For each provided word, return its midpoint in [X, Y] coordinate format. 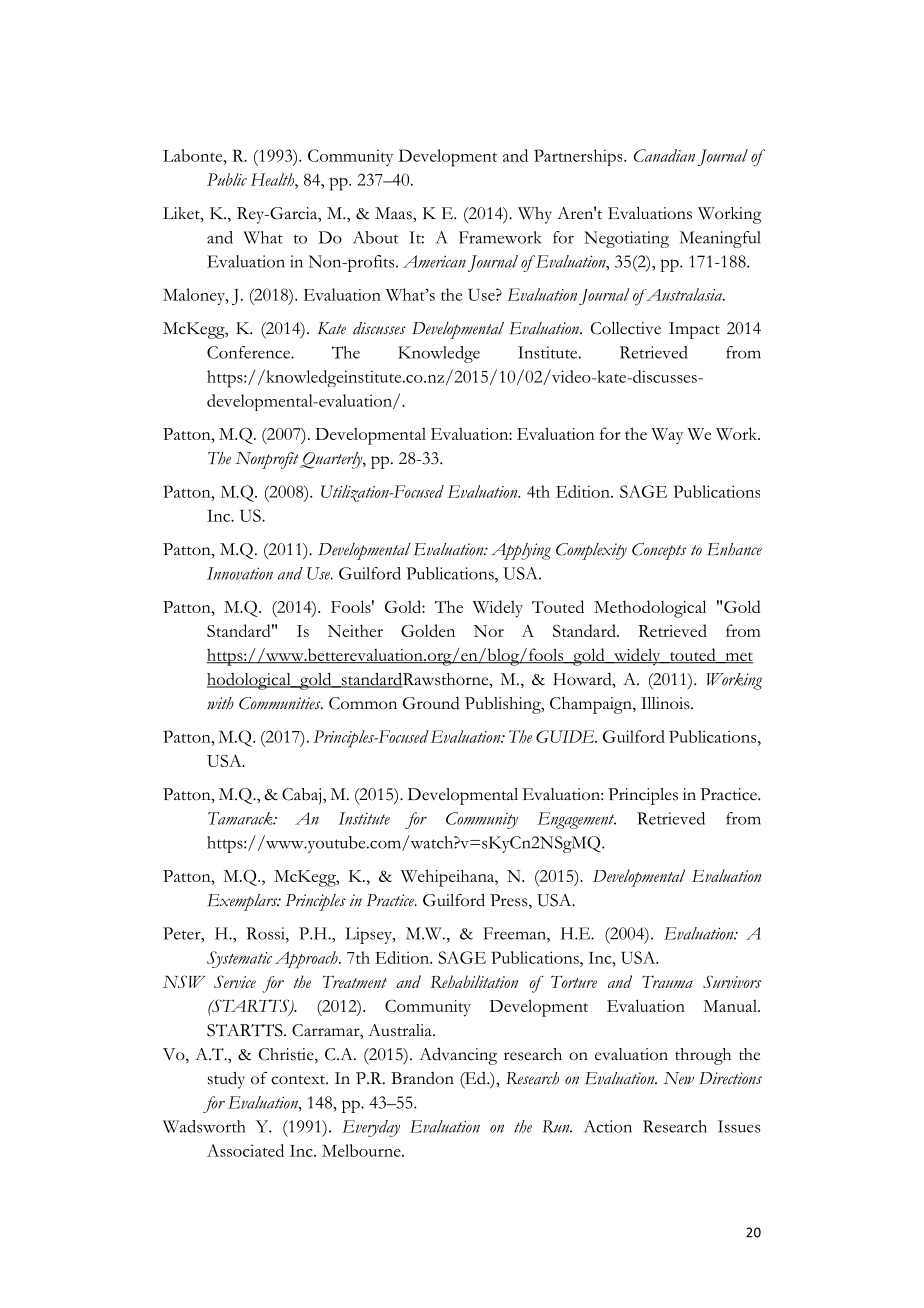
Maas [394, 213]
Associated [245, 1150]
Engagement [576, 820]
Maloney [195, 296]
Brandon [422, 1078]
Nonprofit [267, 460]
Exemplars [244, 902]
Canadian [664, 155]
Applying [521, 551]
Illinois [666, 703]
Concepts [659, 551]
